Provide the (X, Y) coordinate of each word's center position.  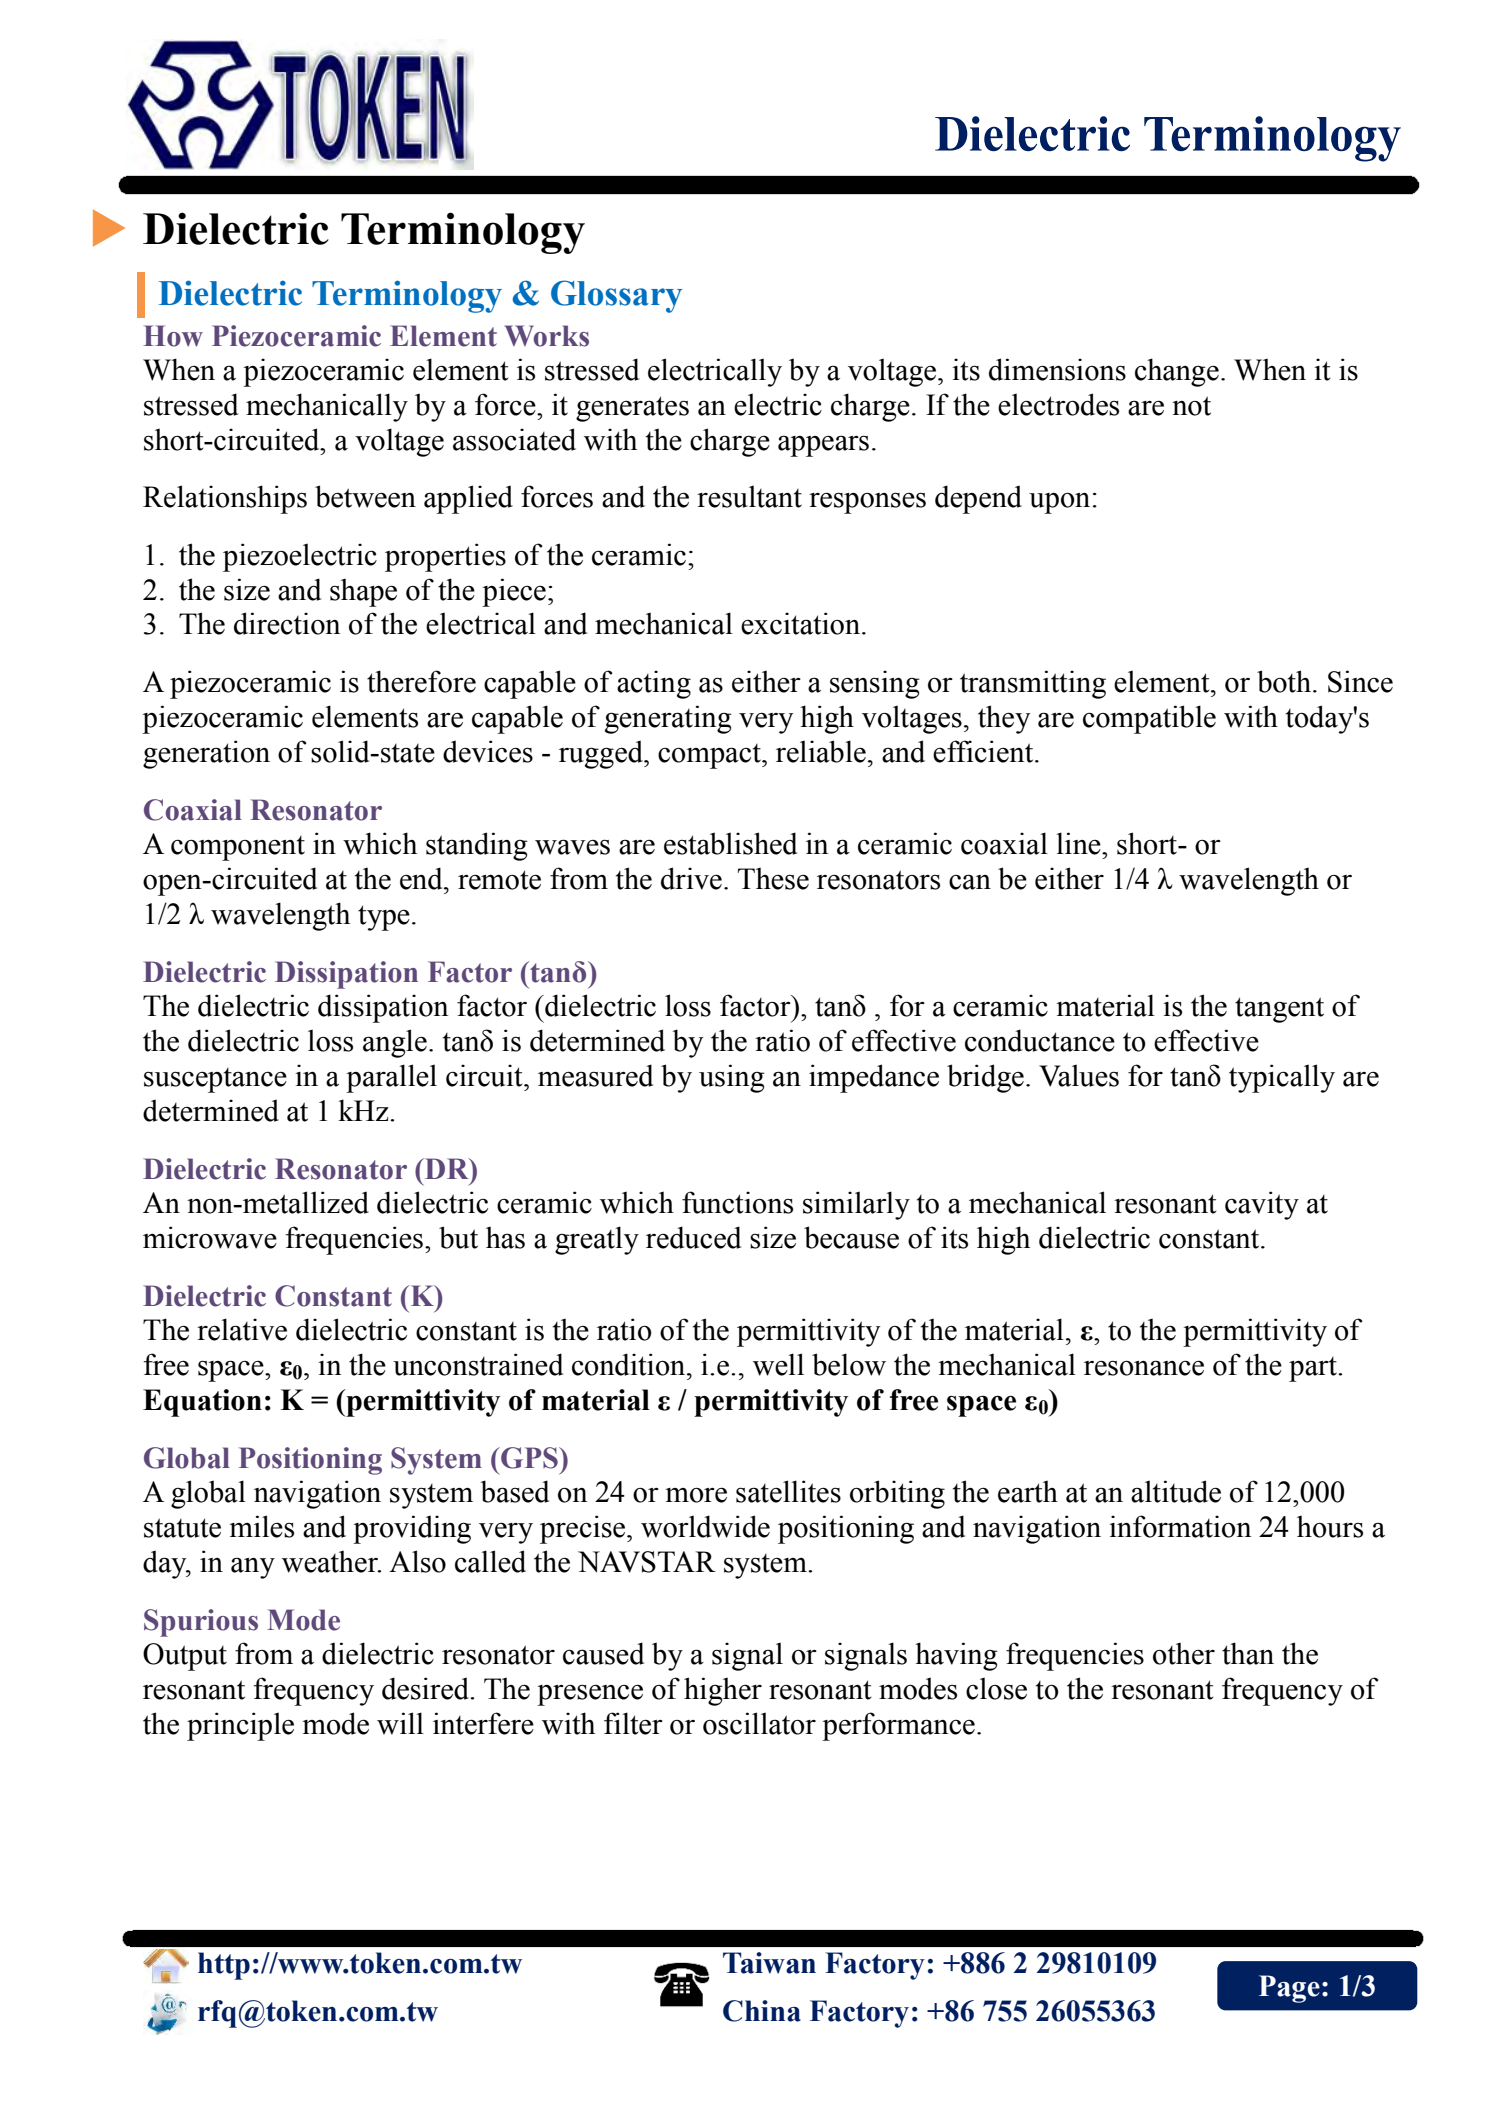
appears (823, 446)
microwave (210, 1237)
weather (331, 1561)
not (1191, 406)
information (1180, 1526)
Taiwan (769, 1963)
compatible (1149, 719)
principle (240, 1726)
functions (737, 1202)
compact (710, 756)
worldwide (705, 1526)
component (238, 848)
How (173, 336)
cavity (1262, 1205)
